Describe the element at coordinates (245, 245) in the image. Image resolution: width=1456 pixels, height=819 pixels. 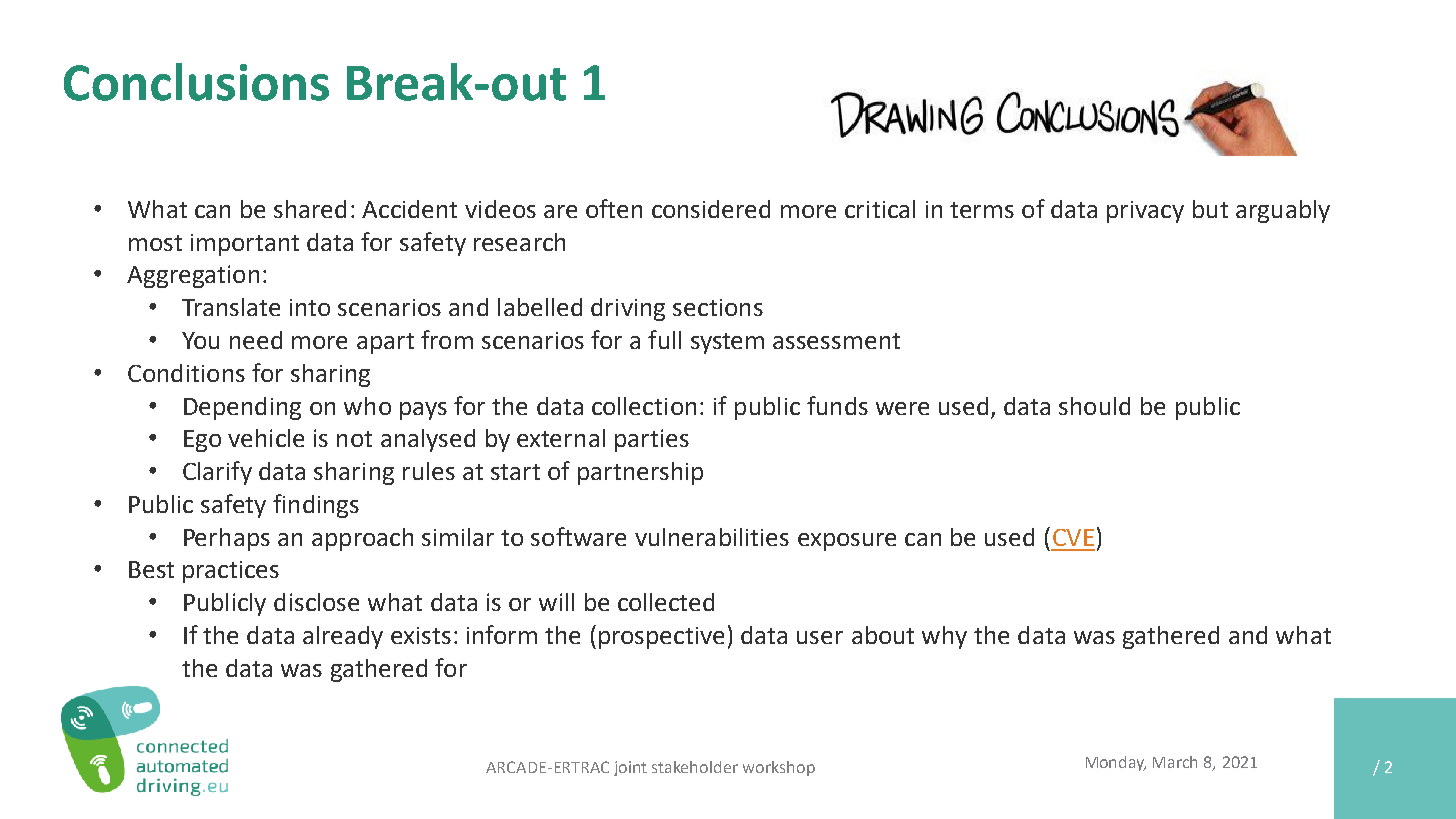
I see `important` at that location.
